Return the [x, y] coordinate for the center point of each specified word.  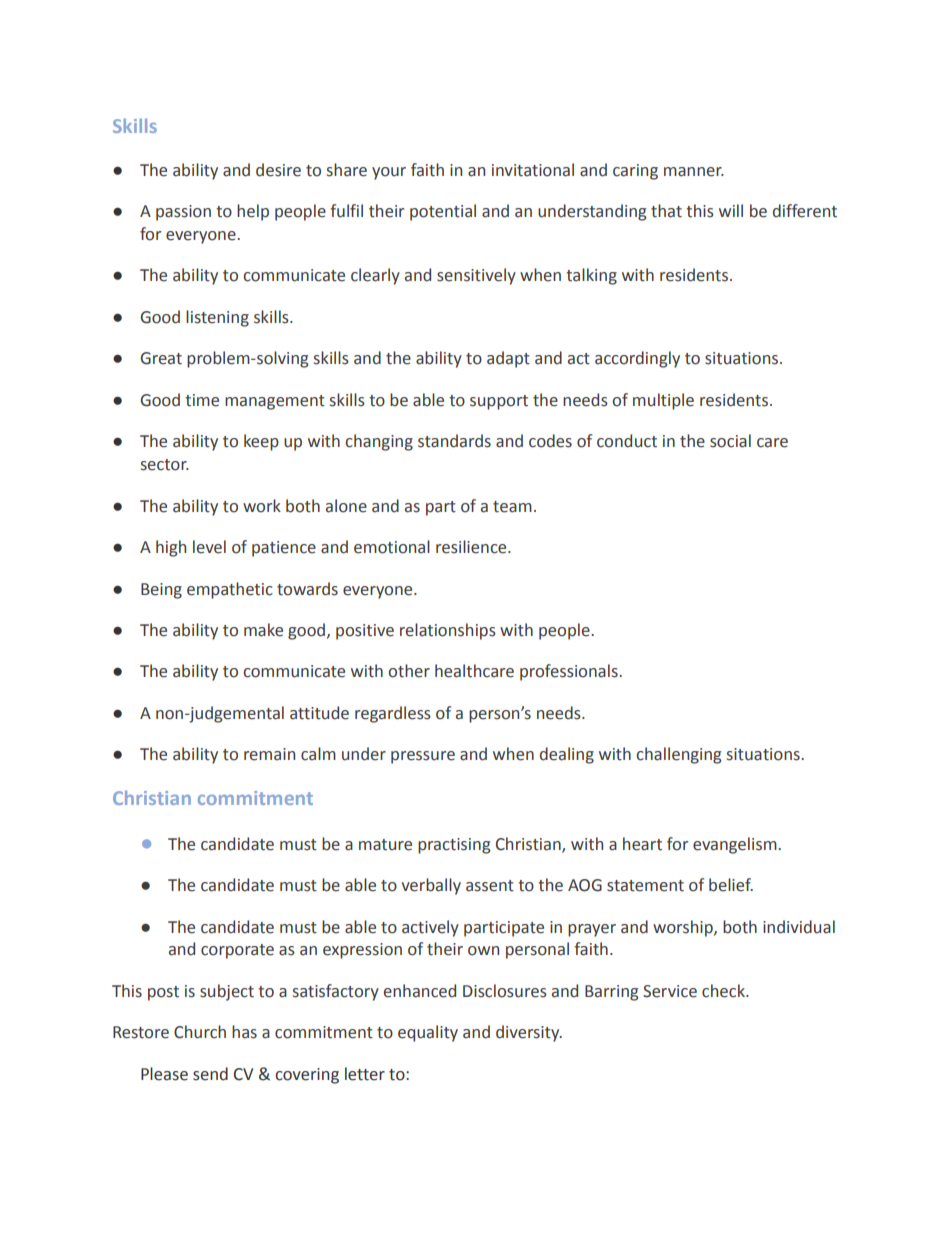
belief [731, 885]
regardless [393, 714]
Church [200, 1032]
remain [269, 754]
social [730, 441]
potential [443, 212]
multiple [663, 401]
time [202, 400]
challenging [678, 755]
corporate [237, 951]
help [253, 212]
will [731, 210]
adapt [508, 359]
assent [490, 886]
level [209, 547]
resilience [472, 547]
